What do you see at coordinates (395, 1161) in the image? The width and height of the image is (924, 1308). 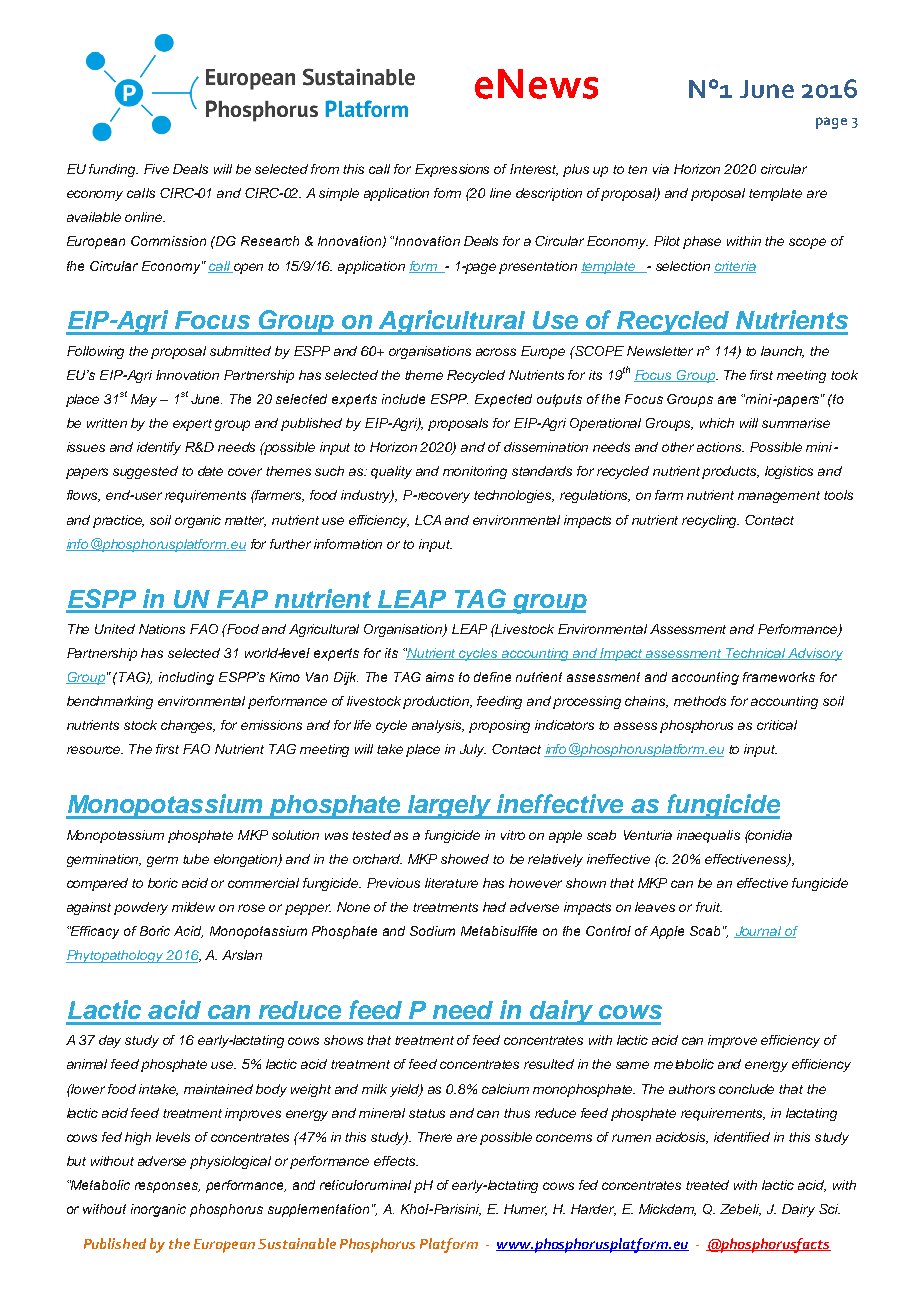 I see `effects` at bounding box center [395, 1161].
